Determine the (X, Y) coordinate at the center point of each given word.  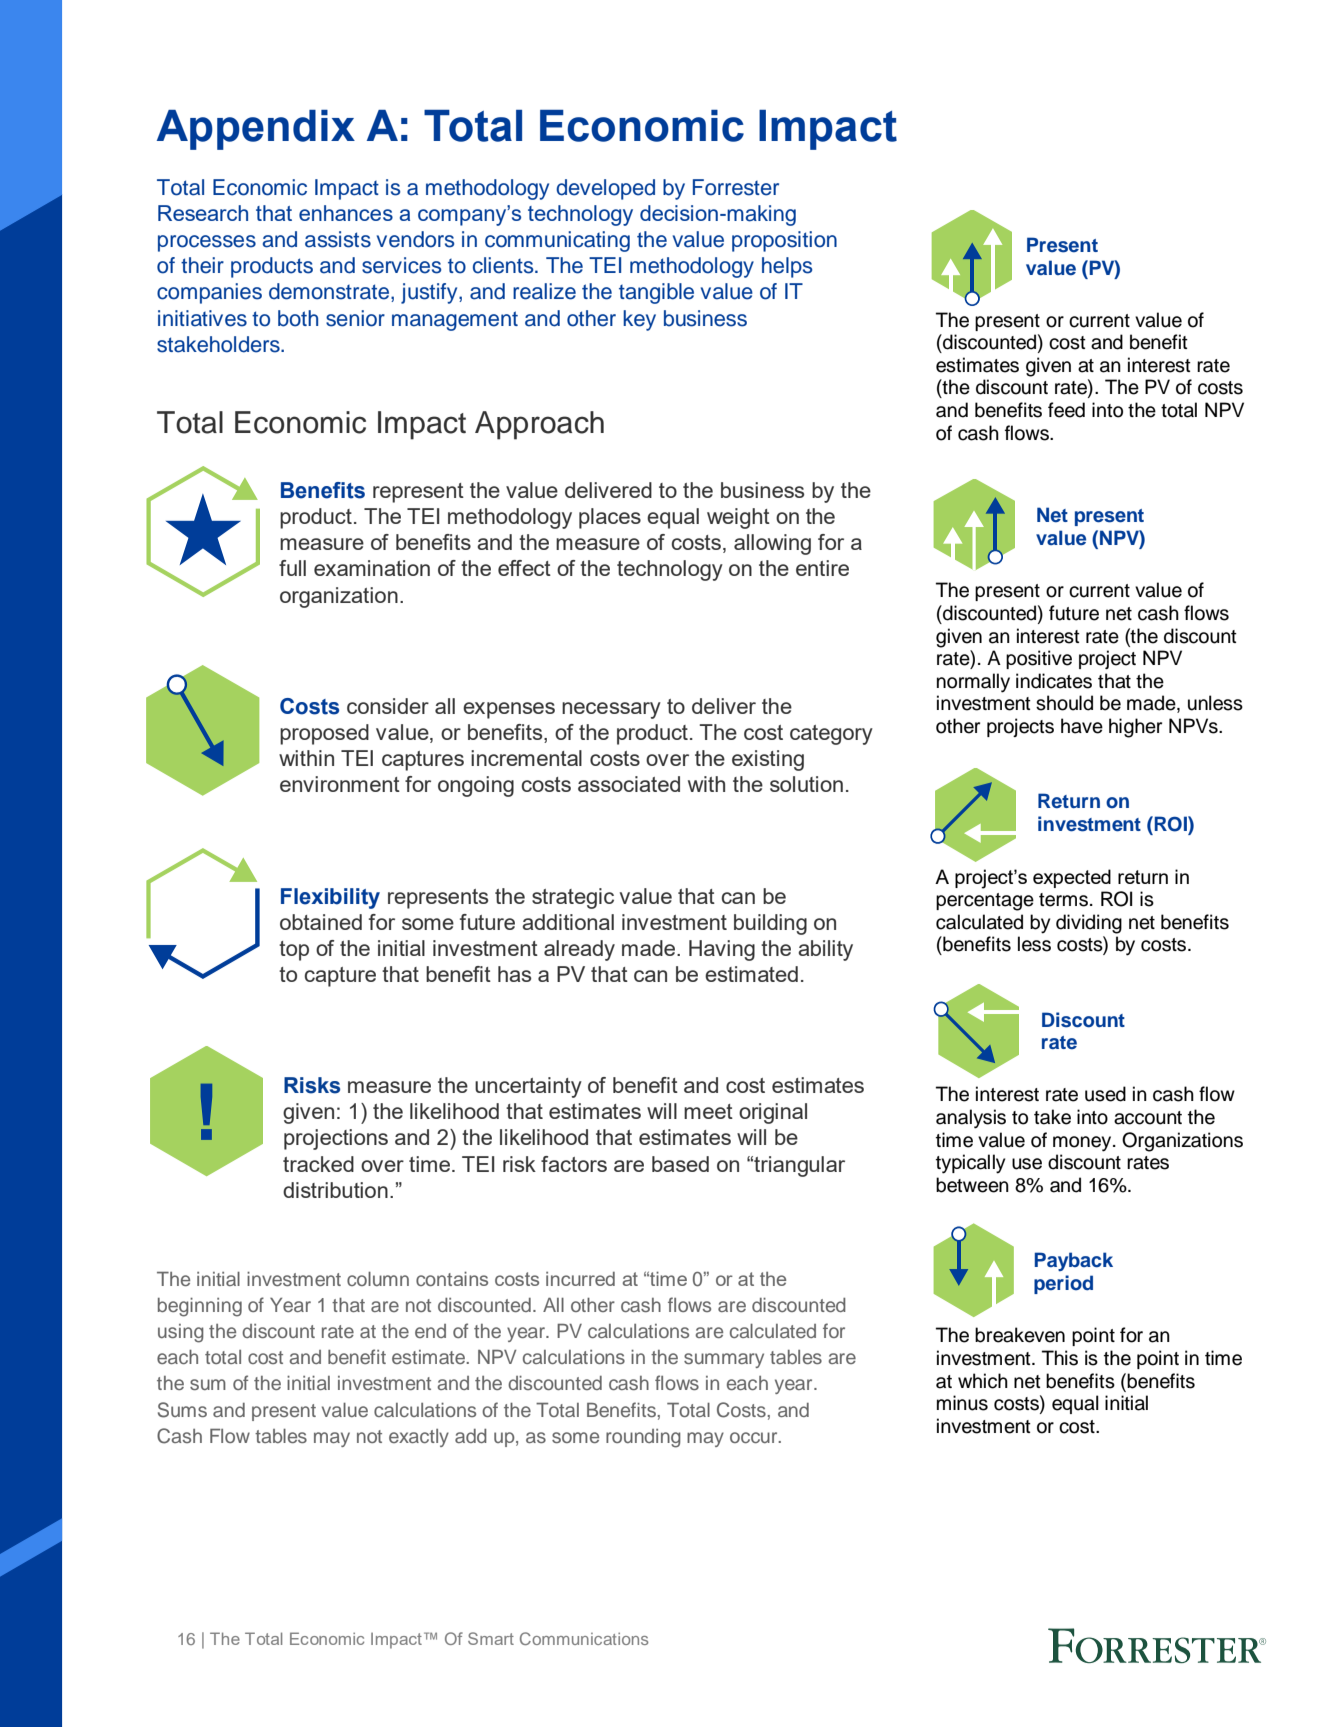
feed (1066, 410)
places (610, 518)
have (1082, 726)
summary (724, 1360)
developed (605, 189)
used (1105, 1094)
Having (722, 950)
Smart (491, 1638)
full (292, 568)
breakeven (1020, 1335)
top (294, 951)
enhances (346, 213)
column (378, 1279)
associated (629, 784)
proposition (784, 241)
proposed (324, 734)
